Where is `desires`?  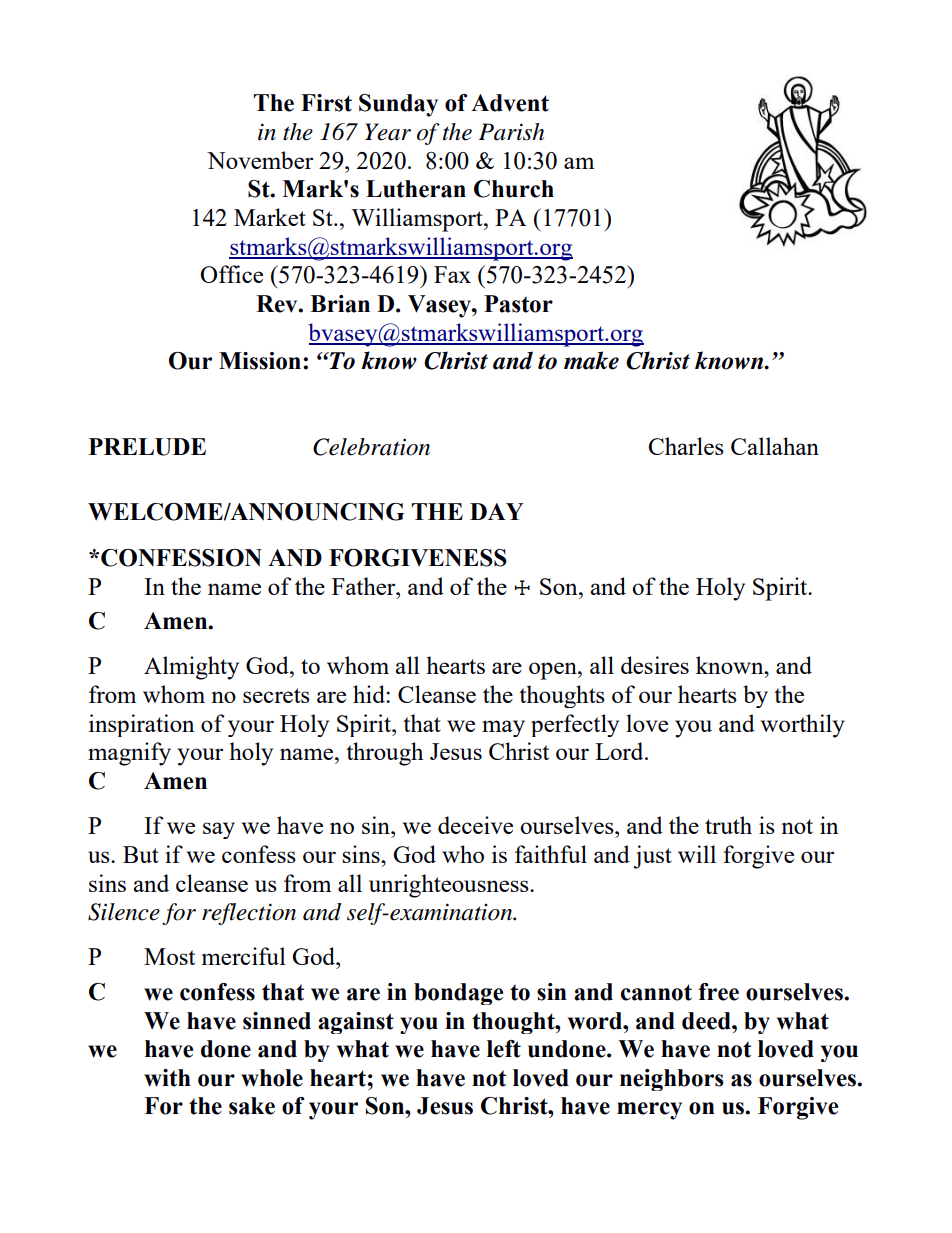 desires is located at coordinates (655, 665).
